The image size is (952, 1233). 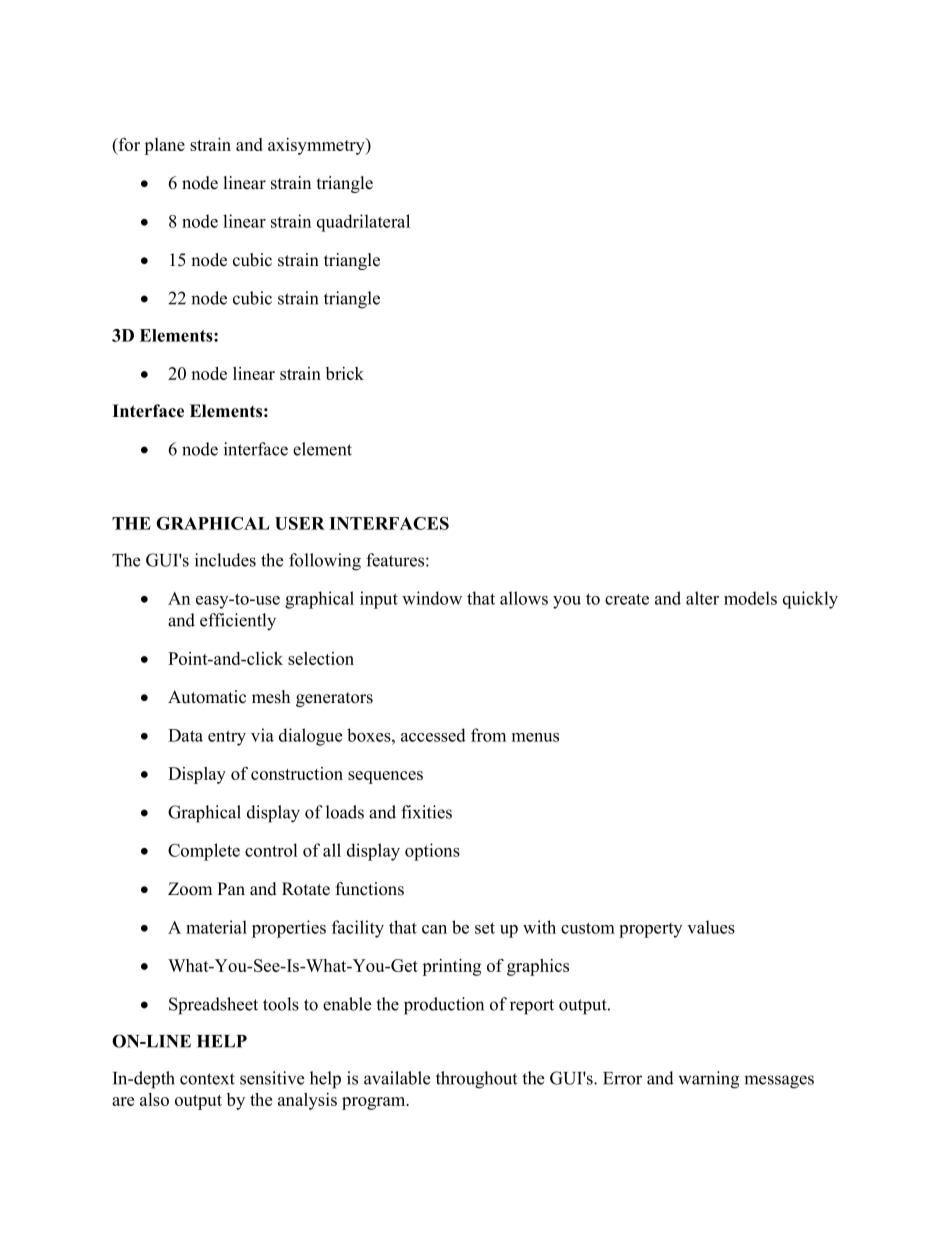 What do you see at coordinates (164, 146) in the screenshot?
I see `plane` at bounding box center [164, 146].
